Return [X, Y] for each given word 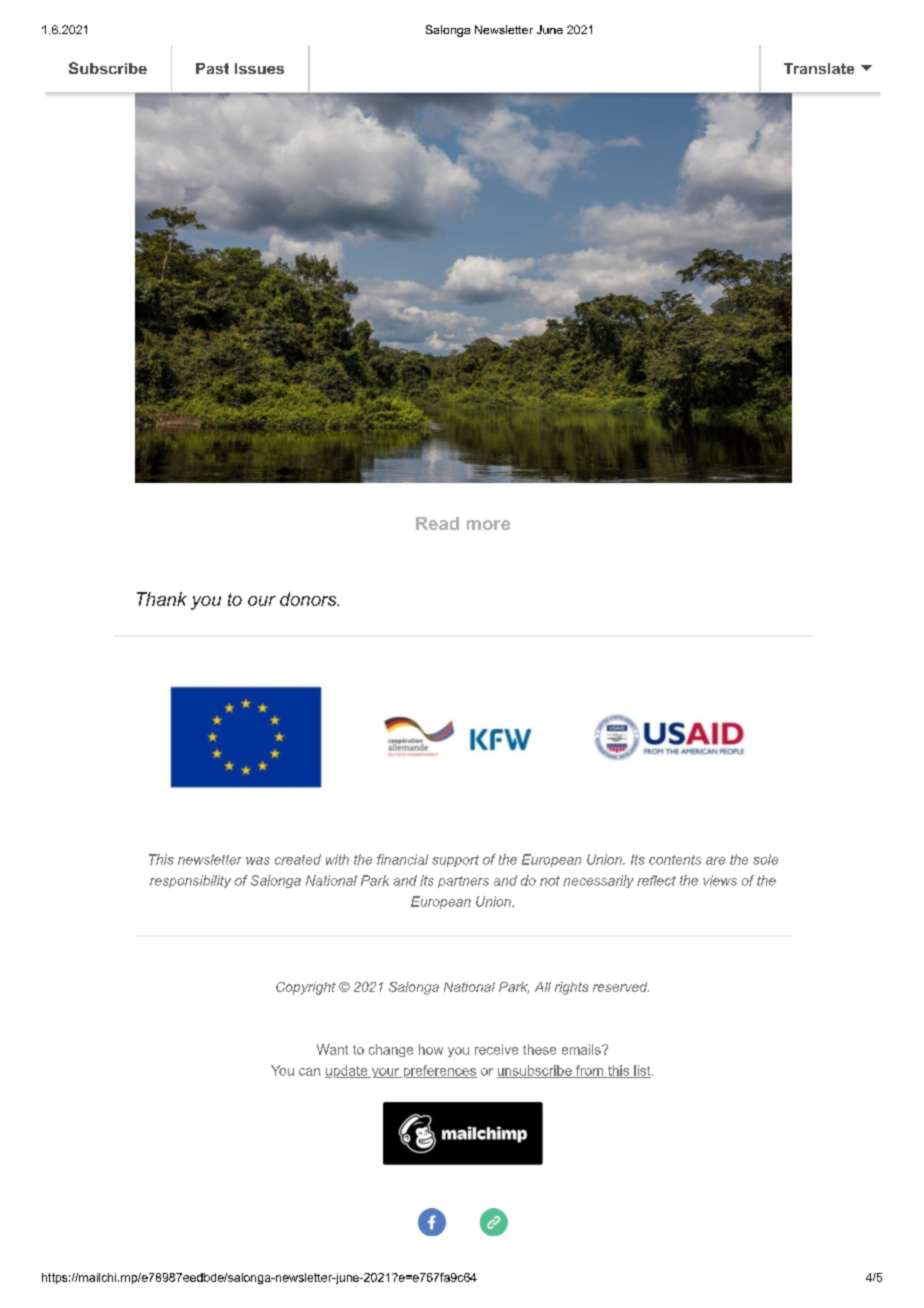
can [309, 1072]
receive [496, 1049]
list [642, 1071]
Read [437, 523]
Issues [259, 68]
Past [212, 68]
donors [309, 599]
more [488, 525]
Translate [819, 68]
